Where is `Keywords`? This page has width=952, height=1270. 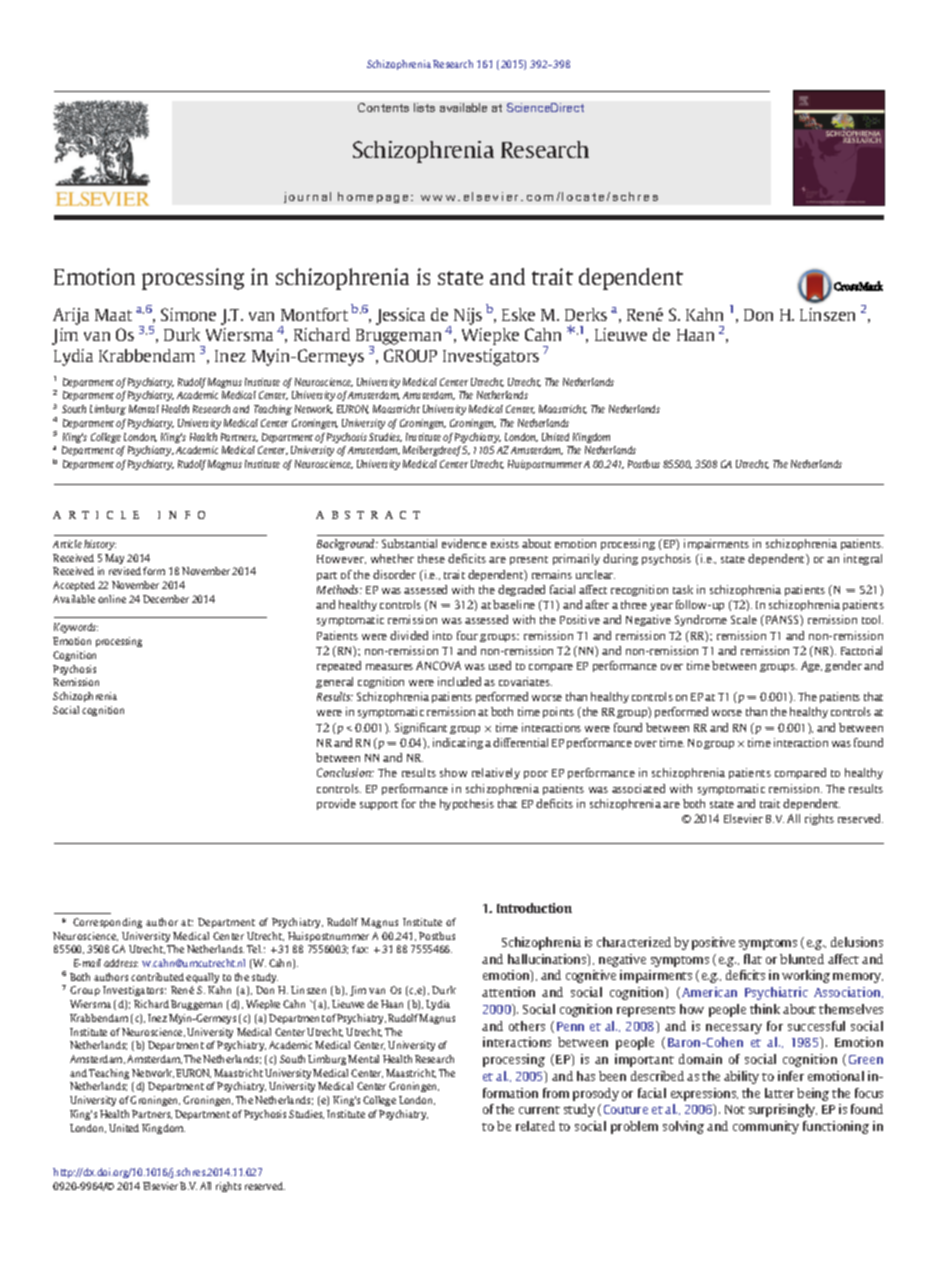
Keywords is located at coordinates (76, 628).
